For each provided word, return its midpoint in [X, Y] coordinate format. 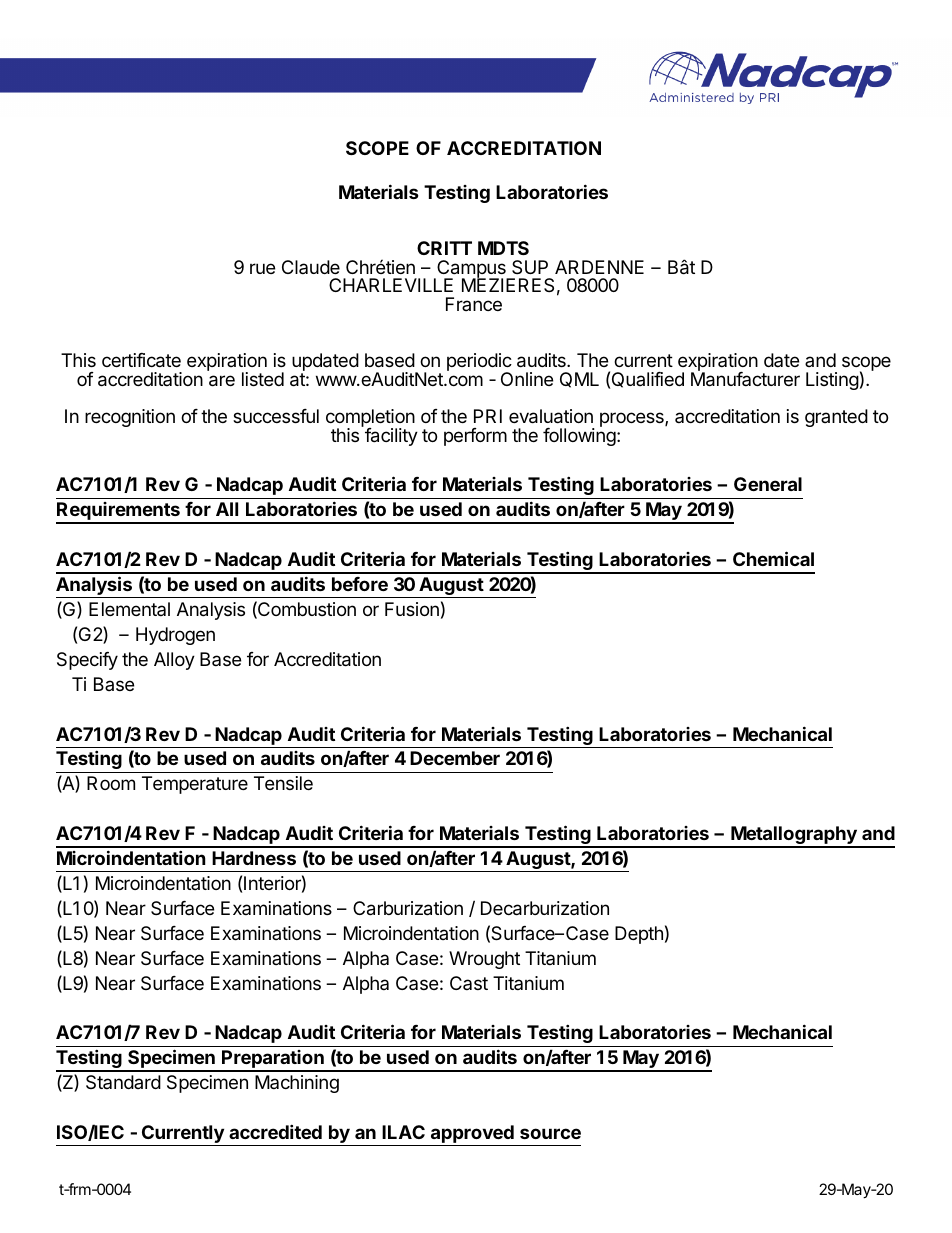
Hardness [254, 858]
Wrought [484, 960]
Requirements [119, 512]
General [768, 484]
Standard [123, 1082]
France [474, 304]
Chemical [773, 558]
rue [262, 268]
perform [475, 437]
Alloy [174, 661]
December [455, 758]
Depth [639, 935]
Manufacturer [745, 378]
